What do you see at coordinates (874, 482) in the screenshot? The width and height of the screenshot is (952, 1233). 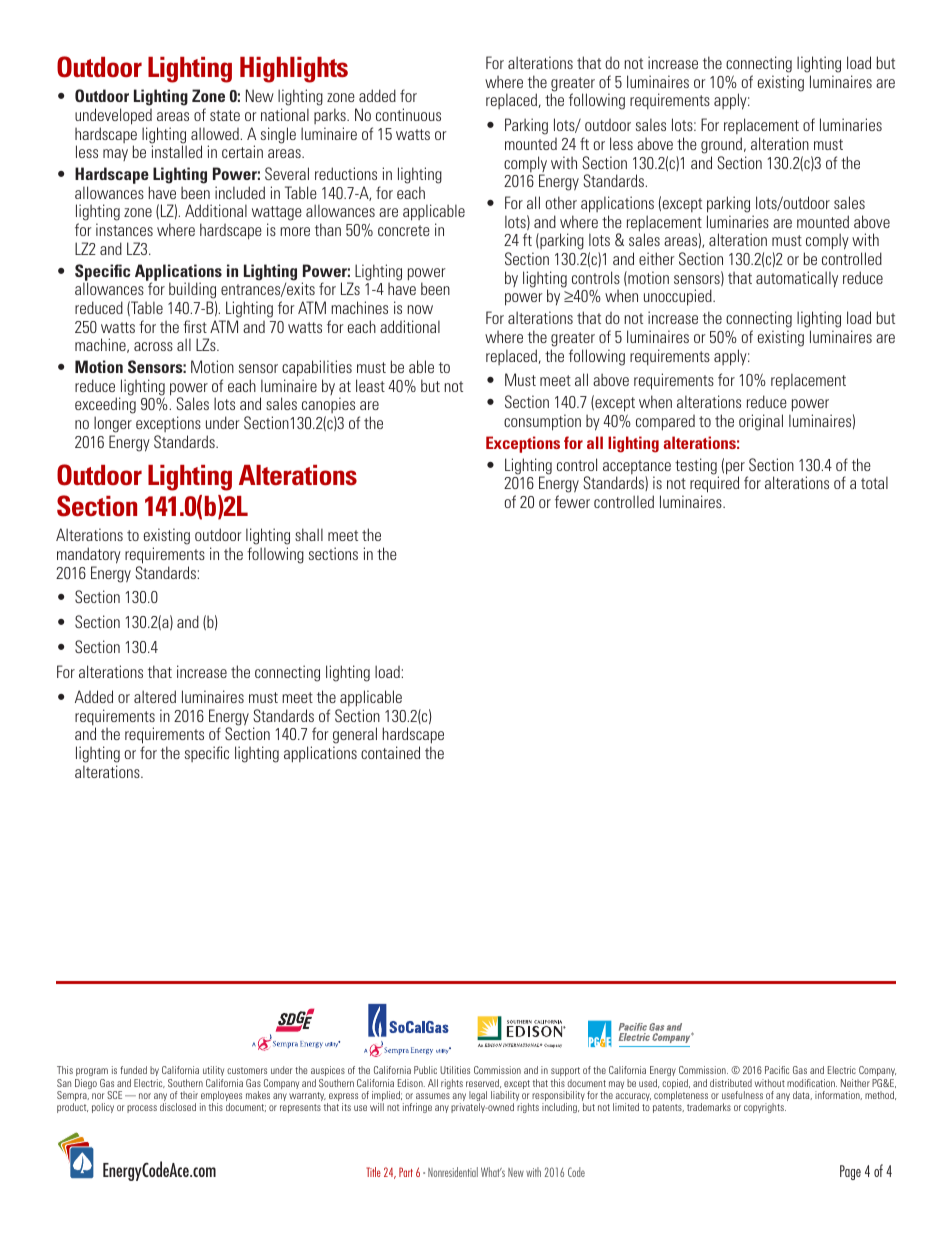 I see `total` at bounding box center [874, 482].
